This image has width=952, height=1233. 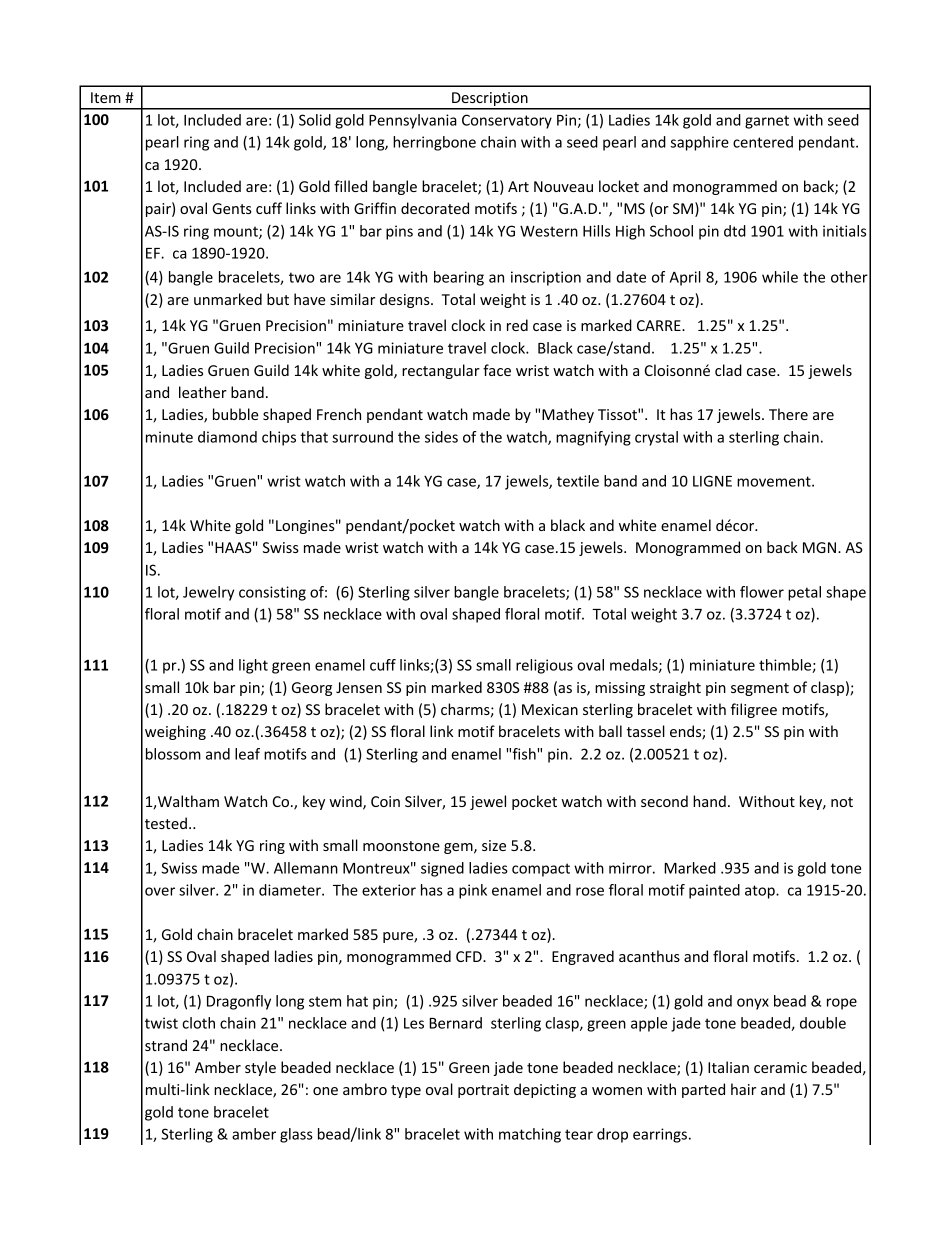 I want to click on centered, so click(x=763, y=142).
